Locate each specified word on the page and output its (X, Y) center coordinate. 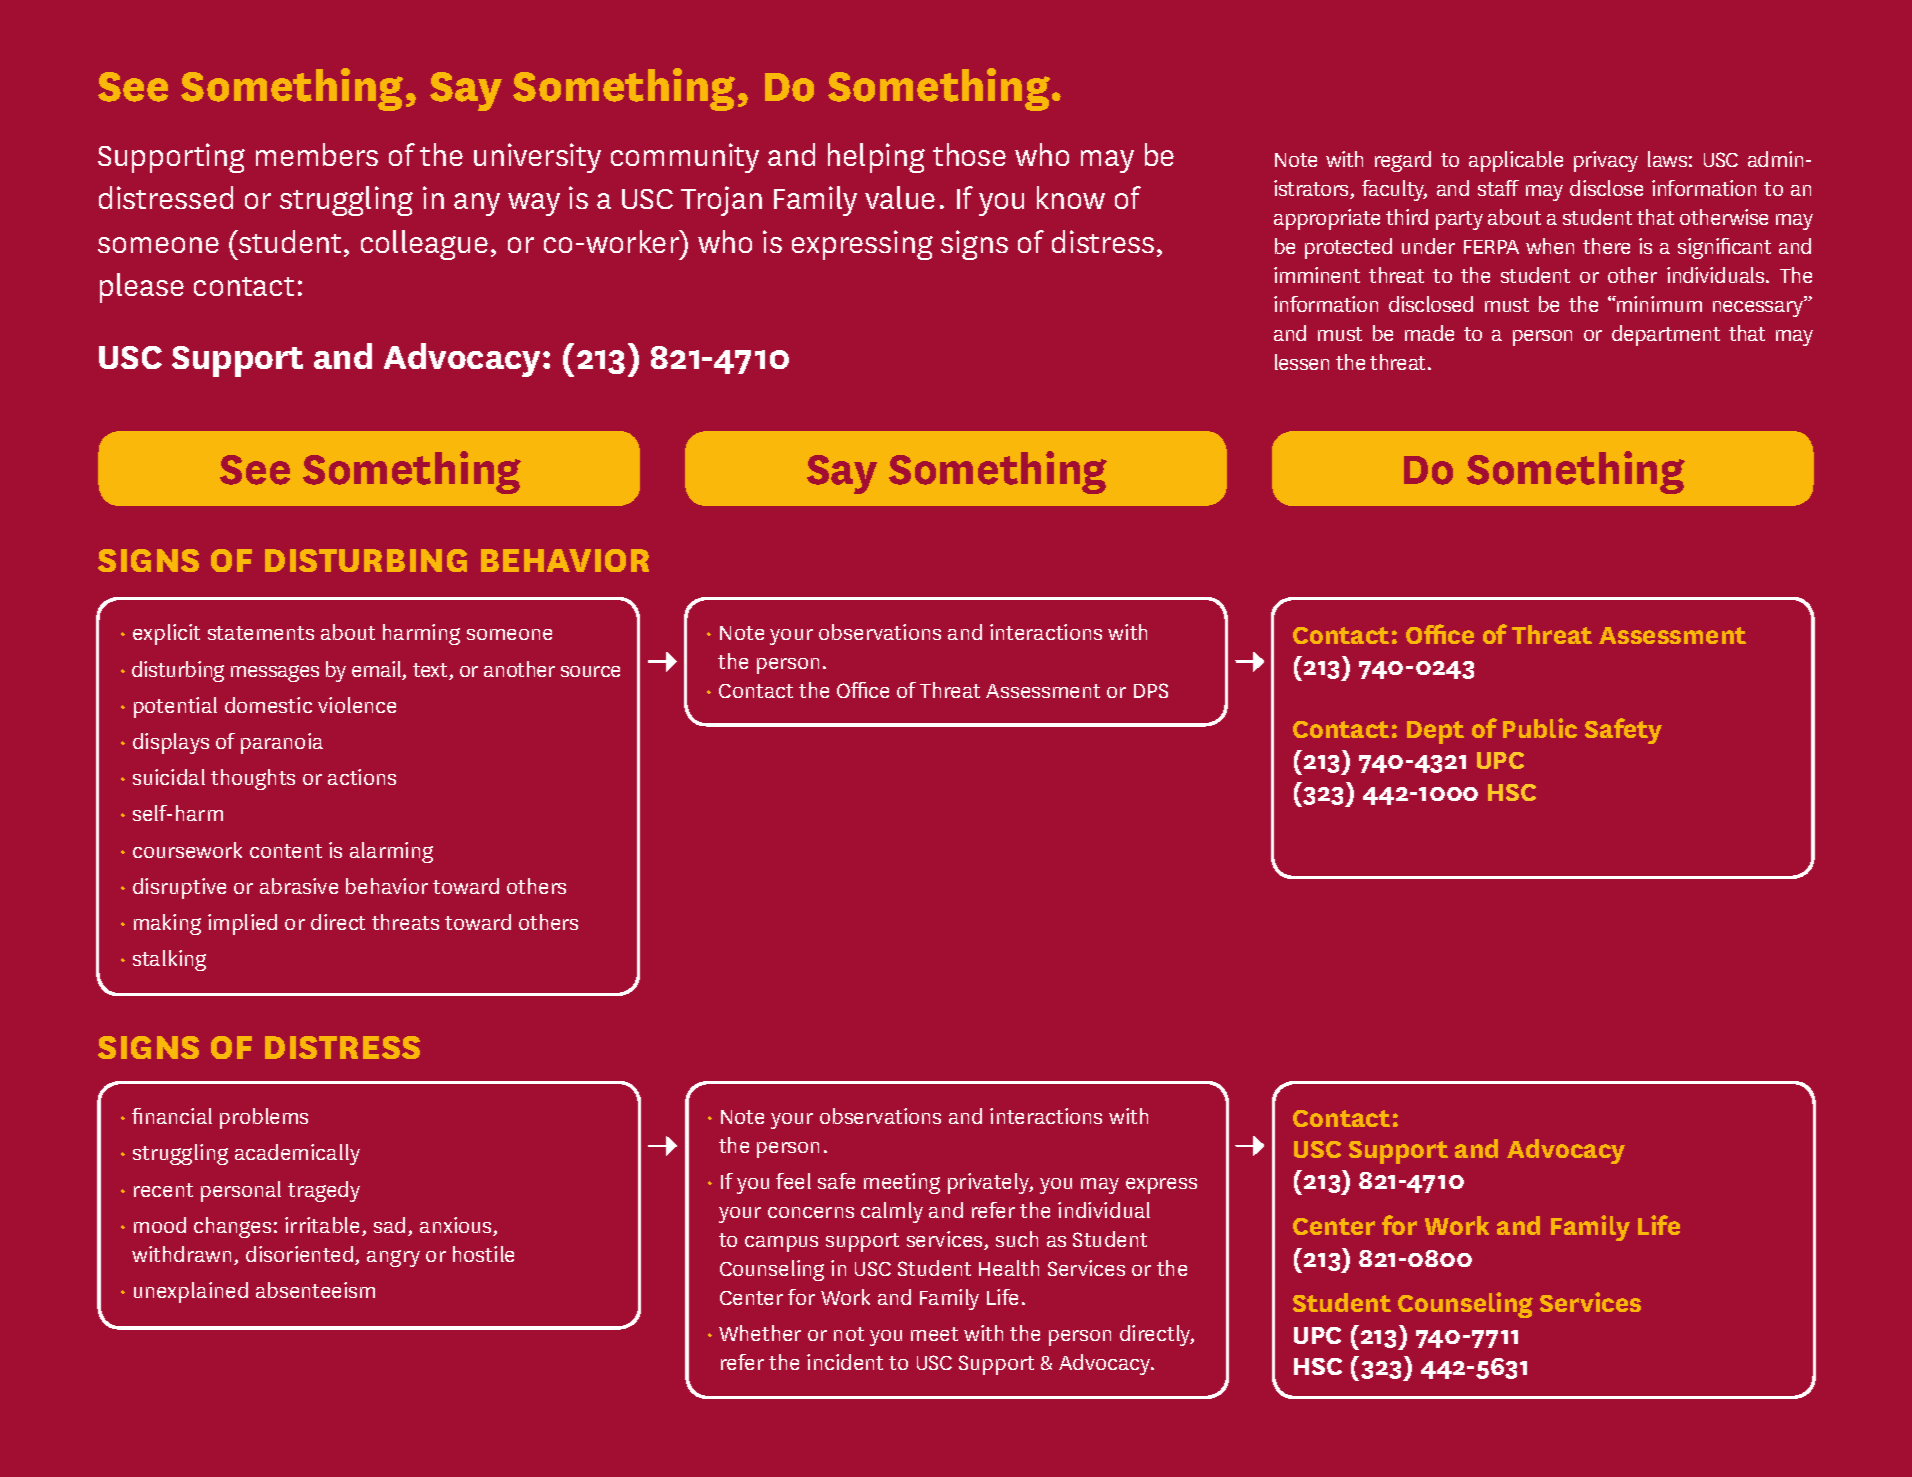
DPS (1151, 690)
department (1666, 335)
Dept (1435, 732)
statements (261, 633)
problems (264, 1118)
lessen (1302, 362)
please (142, 288)
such (1017, 1239)
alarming (391, 852)
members (317, 154)
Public (1540, 728)
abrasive (299, 886)
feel (793, 1181)
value (900, 197)
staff (1498, 188)
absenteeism (315, 1290)
